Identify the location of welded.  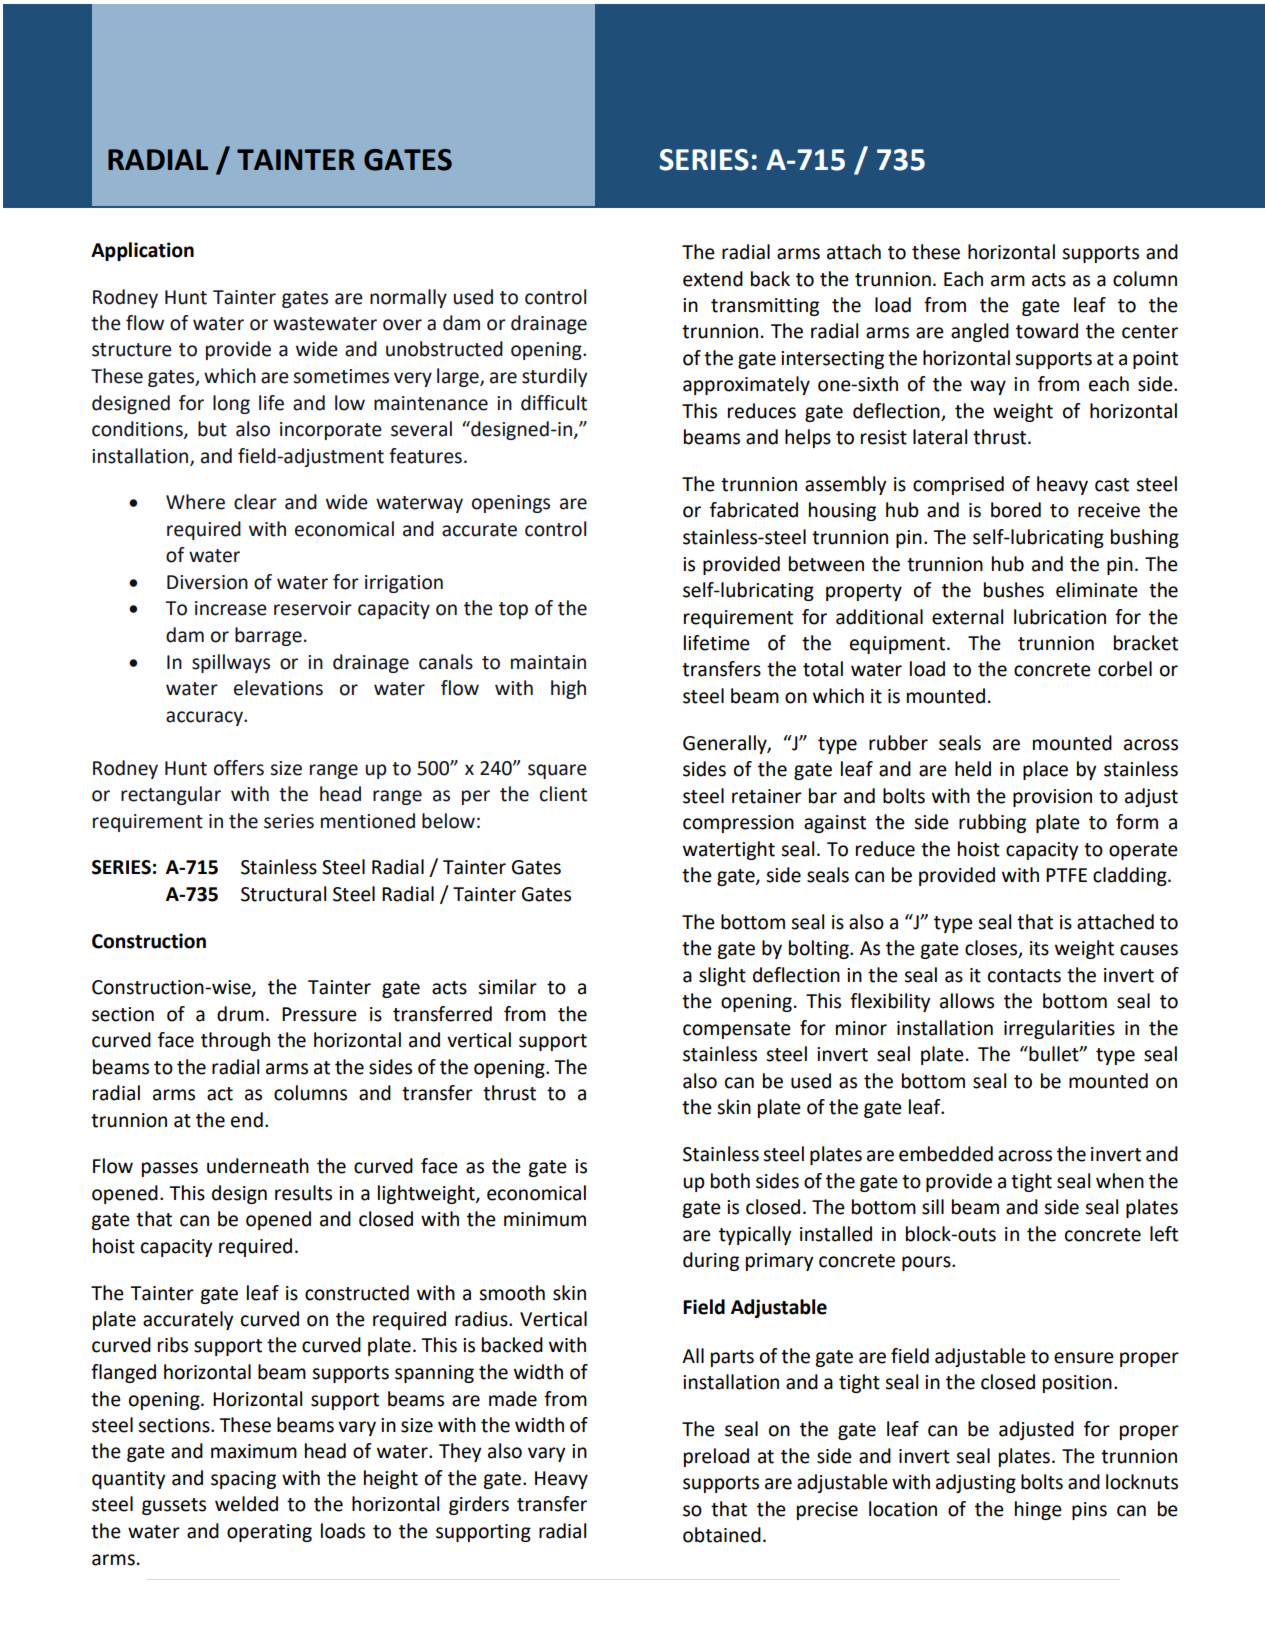
(246, 1504).
